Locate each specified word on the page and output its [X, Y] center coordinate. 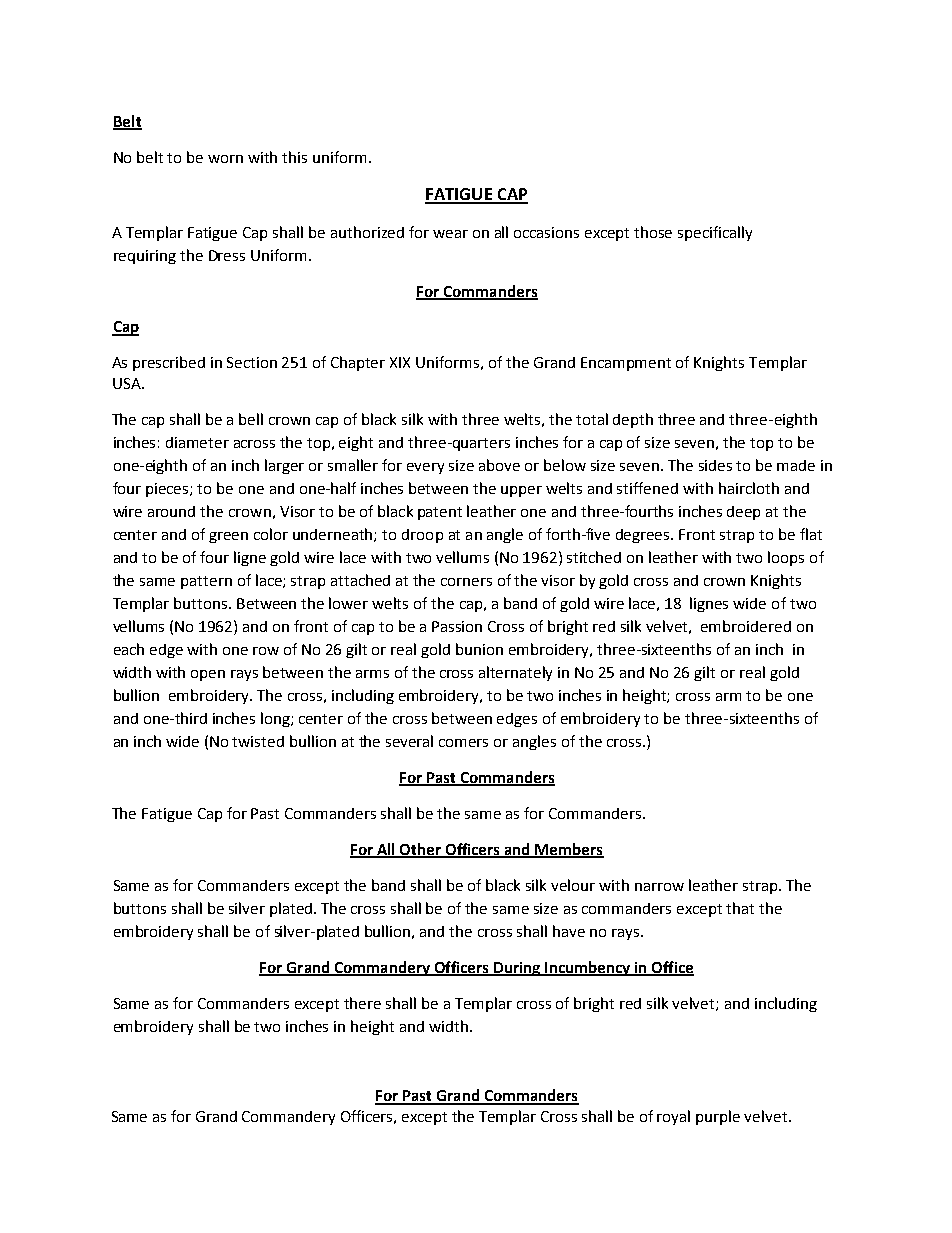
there [362, 1003]
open [208, 675]
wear [450, 234]
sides [715, 465]
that [740, 908]
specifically [715, 233]
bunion [479, 649]
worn [225, 159]
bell [251, 419]
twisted [258, 741]
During [517, 969]
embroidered [746, 626]
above [499, 465]
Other [420, 850]
